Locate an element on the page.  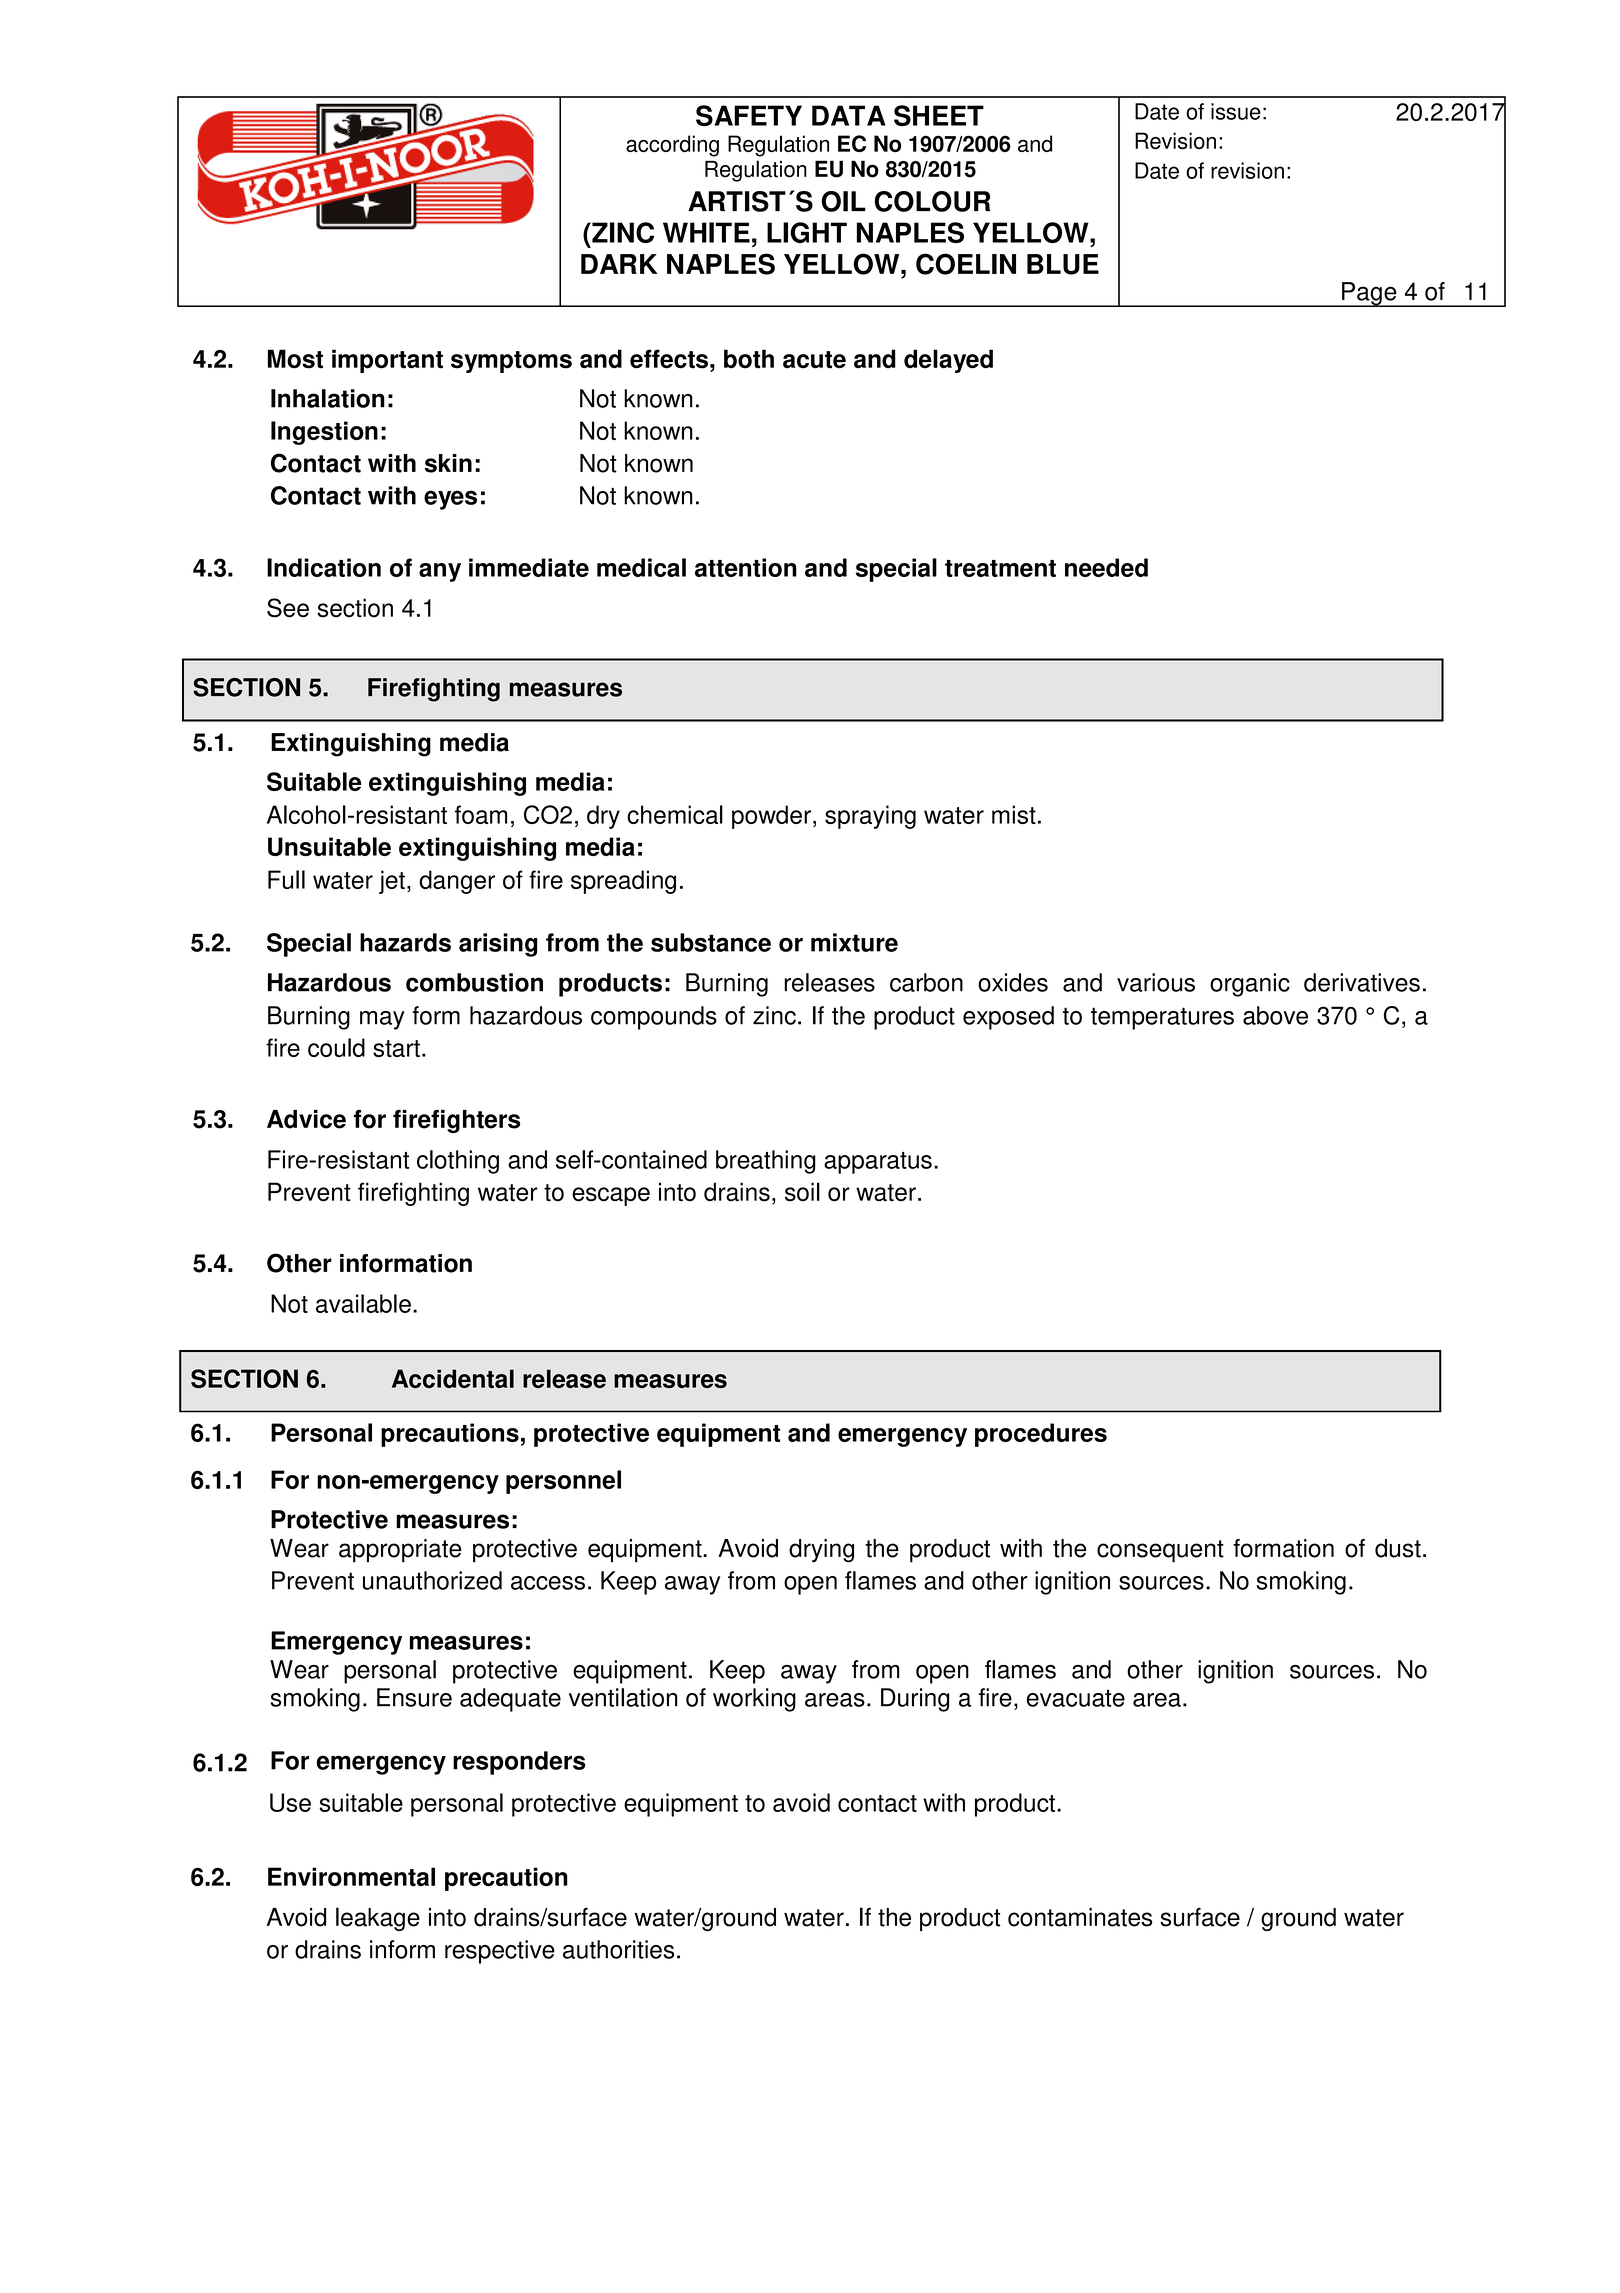
needed is located at coordinates (1106, 567).
